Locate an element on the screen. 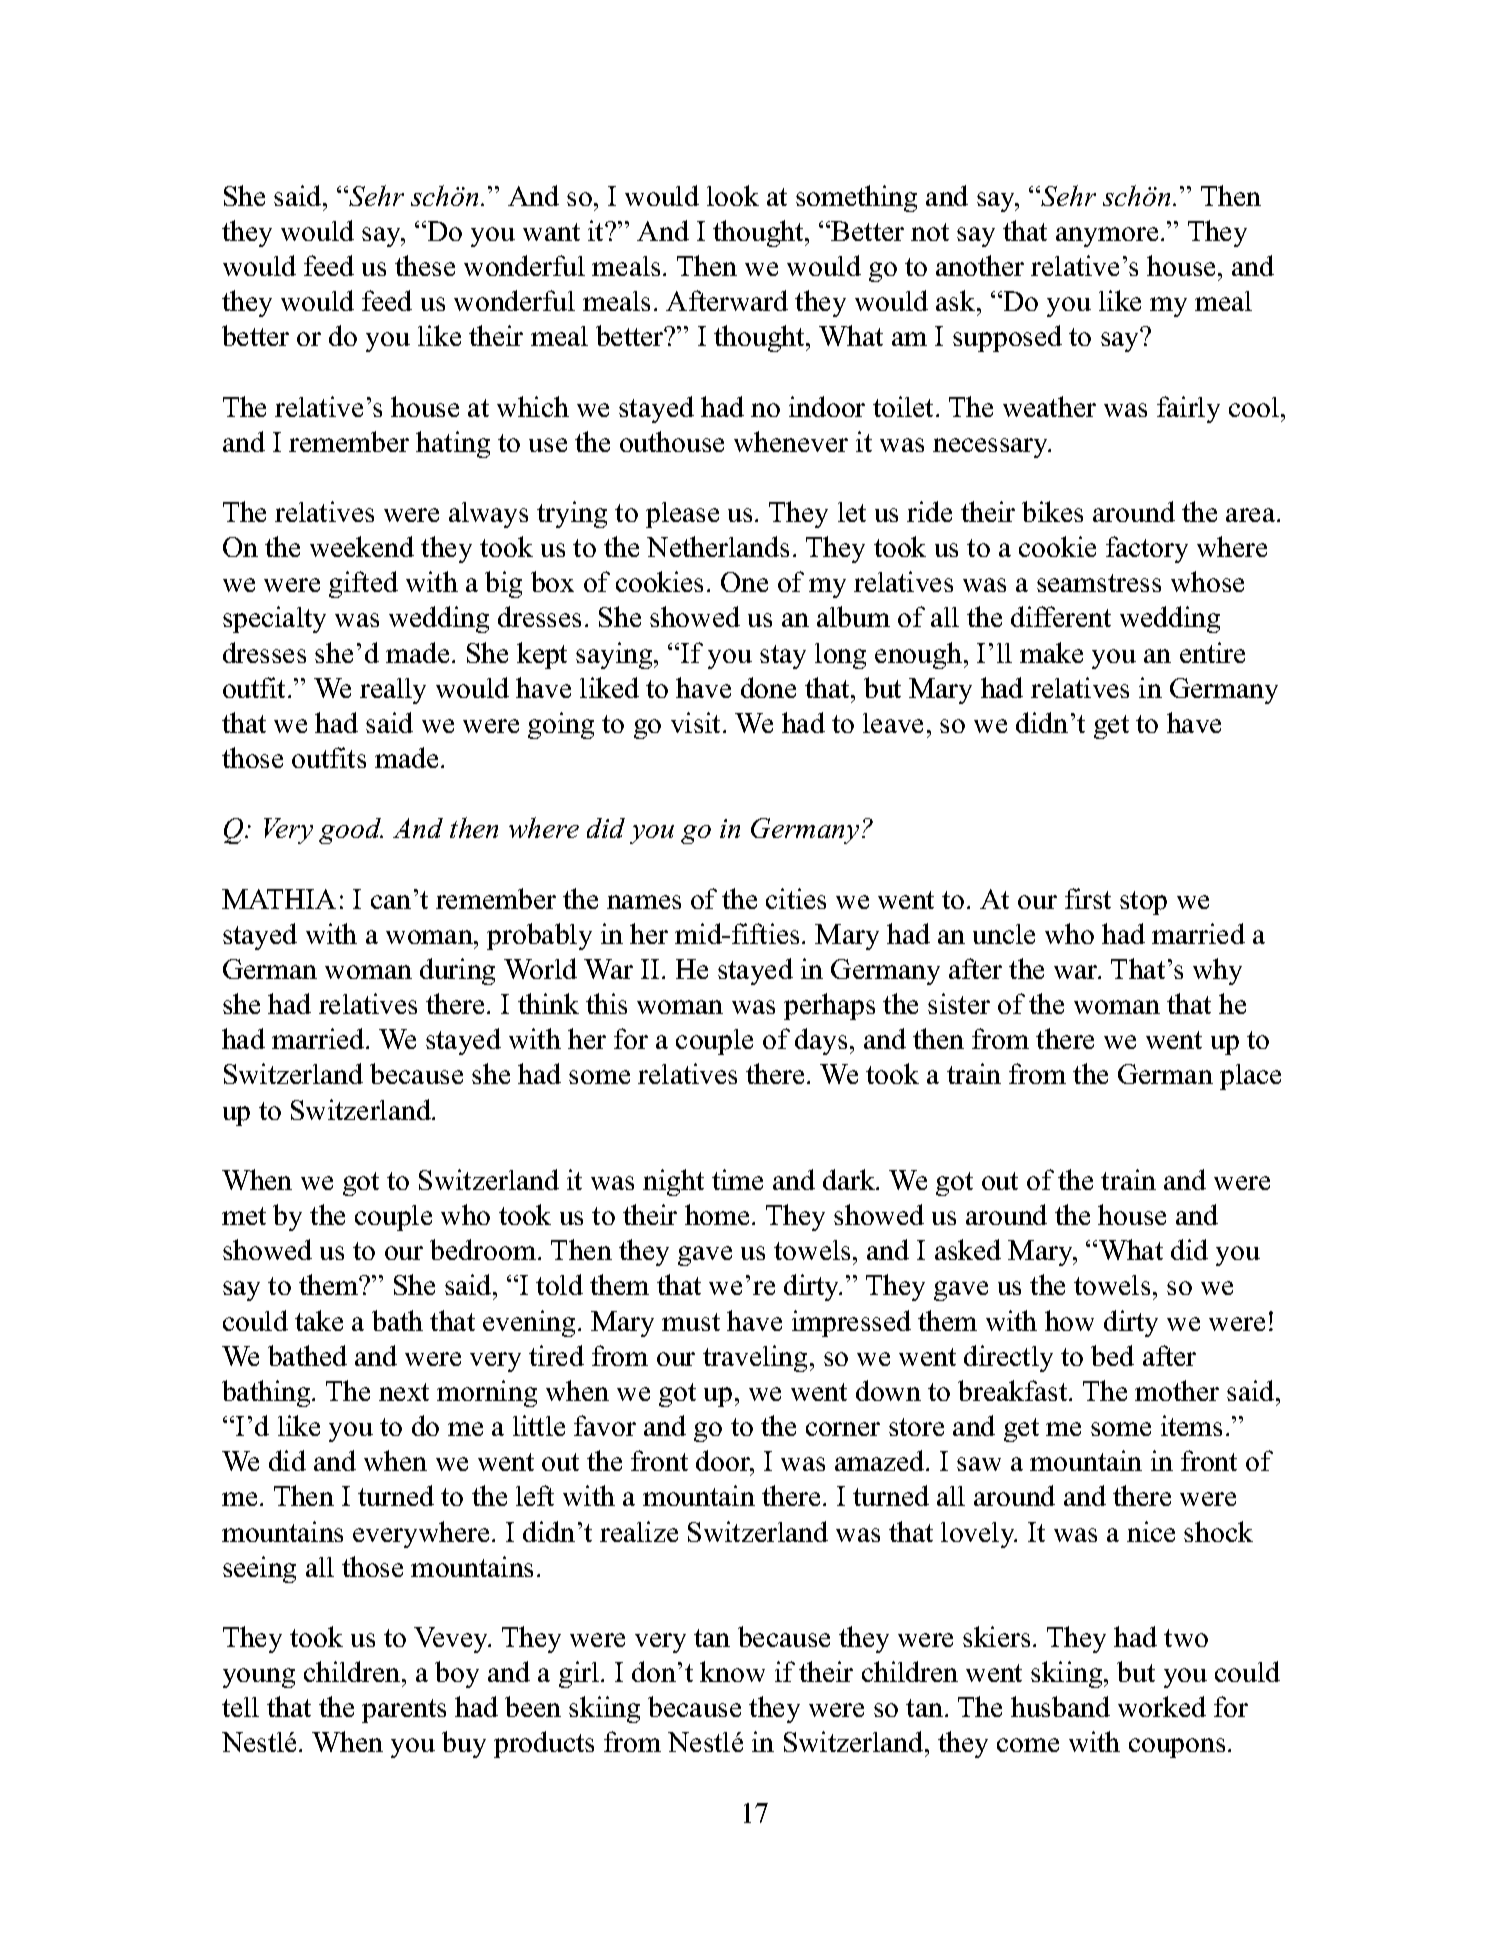 Image resolution: width=1510 pixels, height=1954 pixels. during is located at coordinates (457, 971).
